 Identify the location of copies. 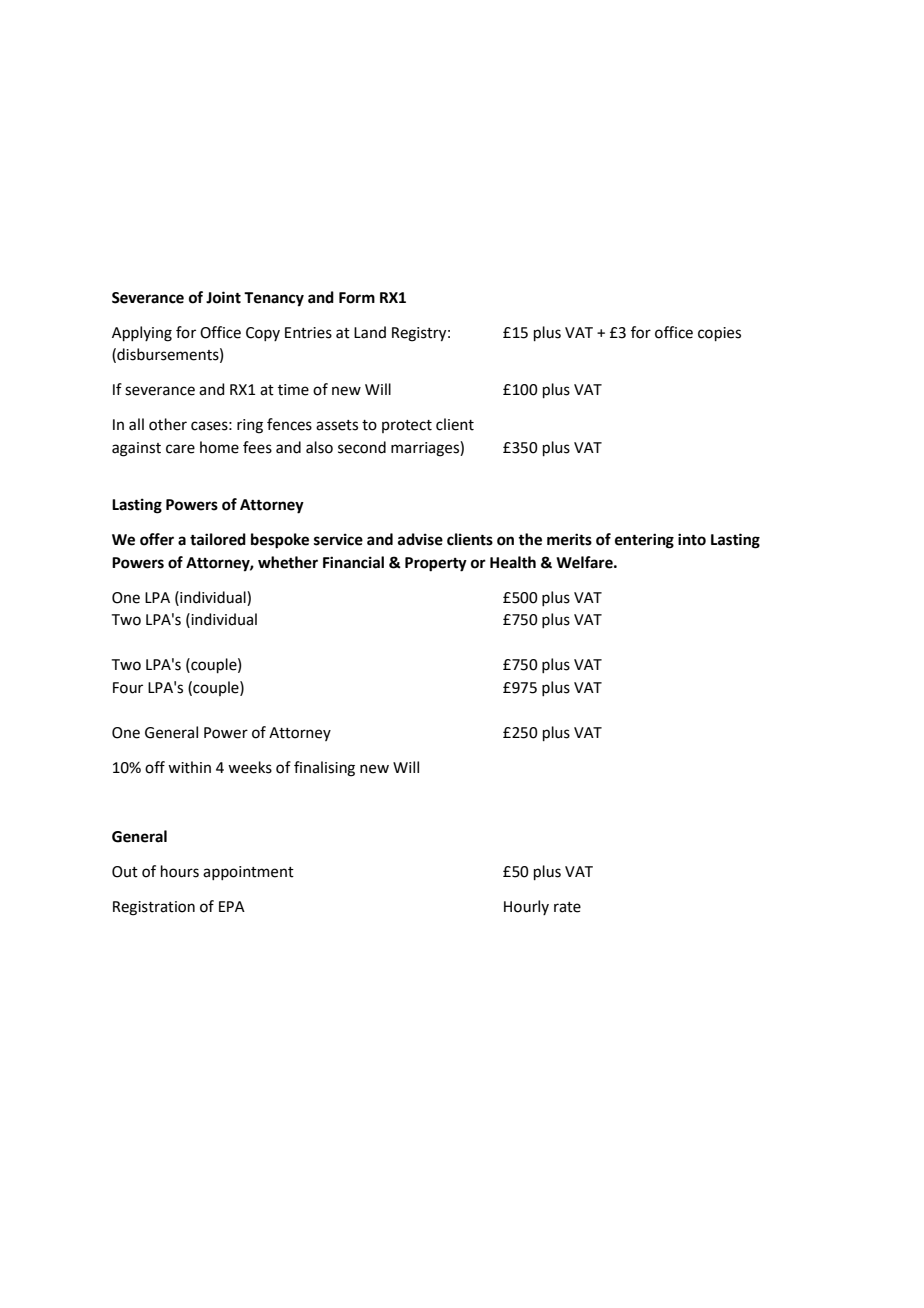
(719, 334).
